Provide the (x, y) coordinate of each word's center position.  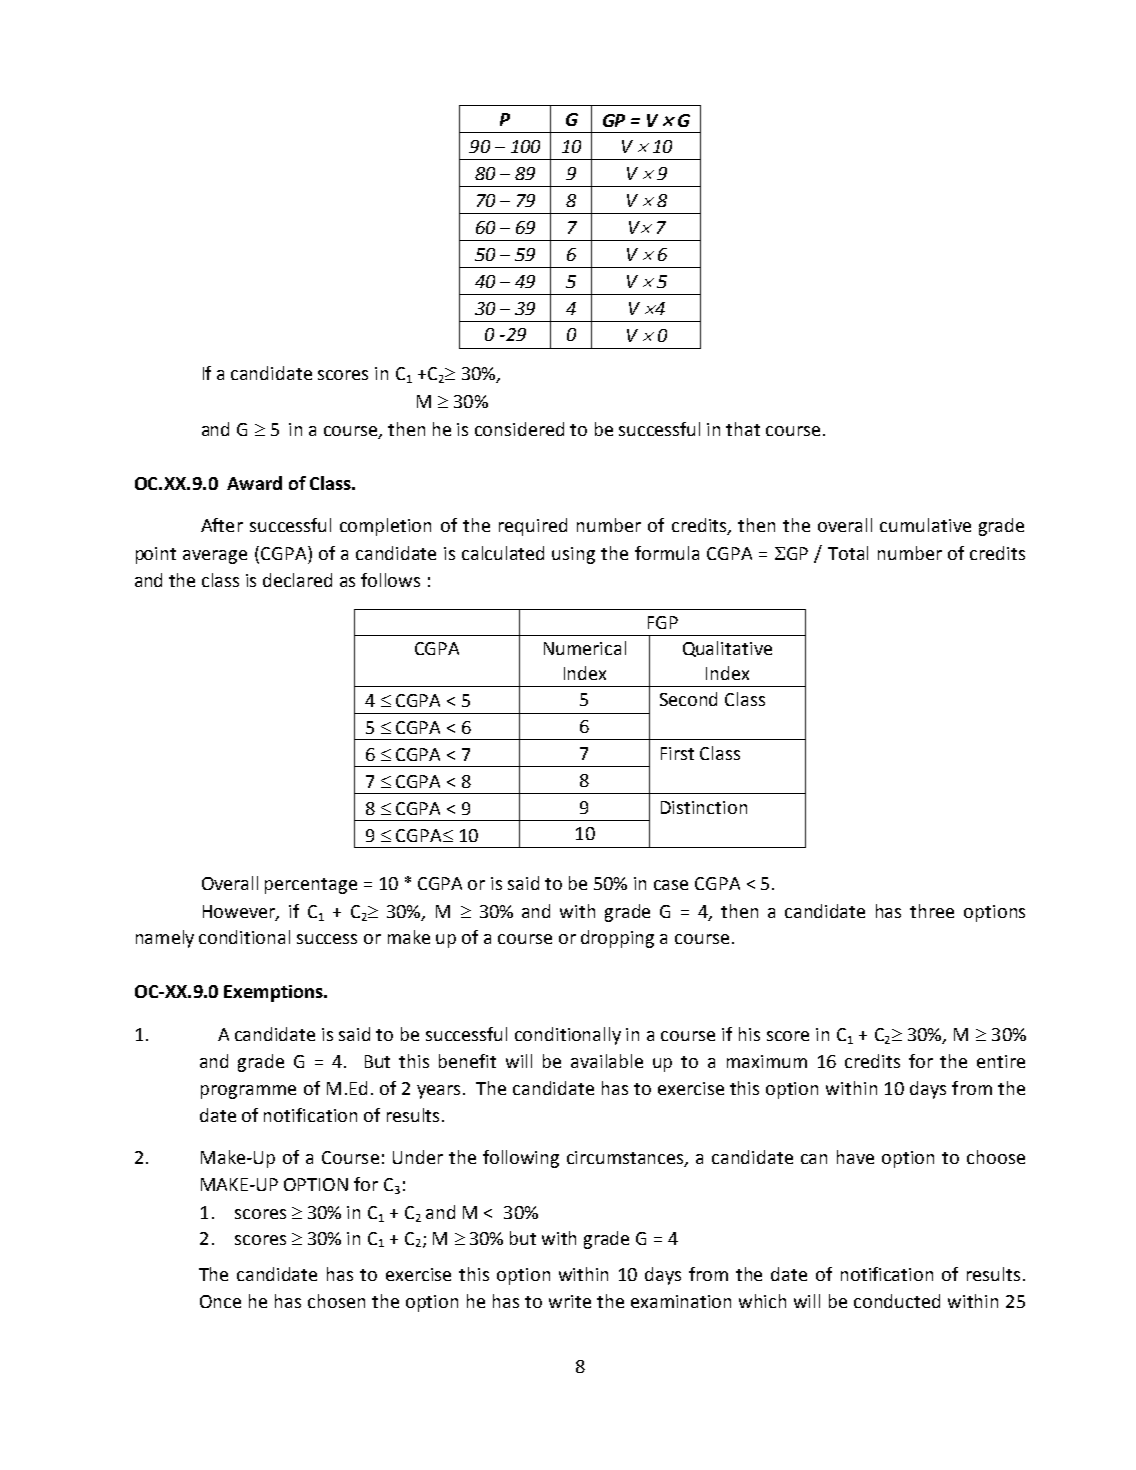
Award (254, 483)
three (932, 911)
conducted (897, 1301)
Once (220, 1301)
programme (248, 1092)
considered (519, 429)
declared (297, 580)
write (570, 1301)
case (671, 885)
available (607, 1061)
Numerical (585, 648)
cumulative (925, 525)
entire (1001, 1061)
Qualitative (727, 649)
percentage (311, 886)
